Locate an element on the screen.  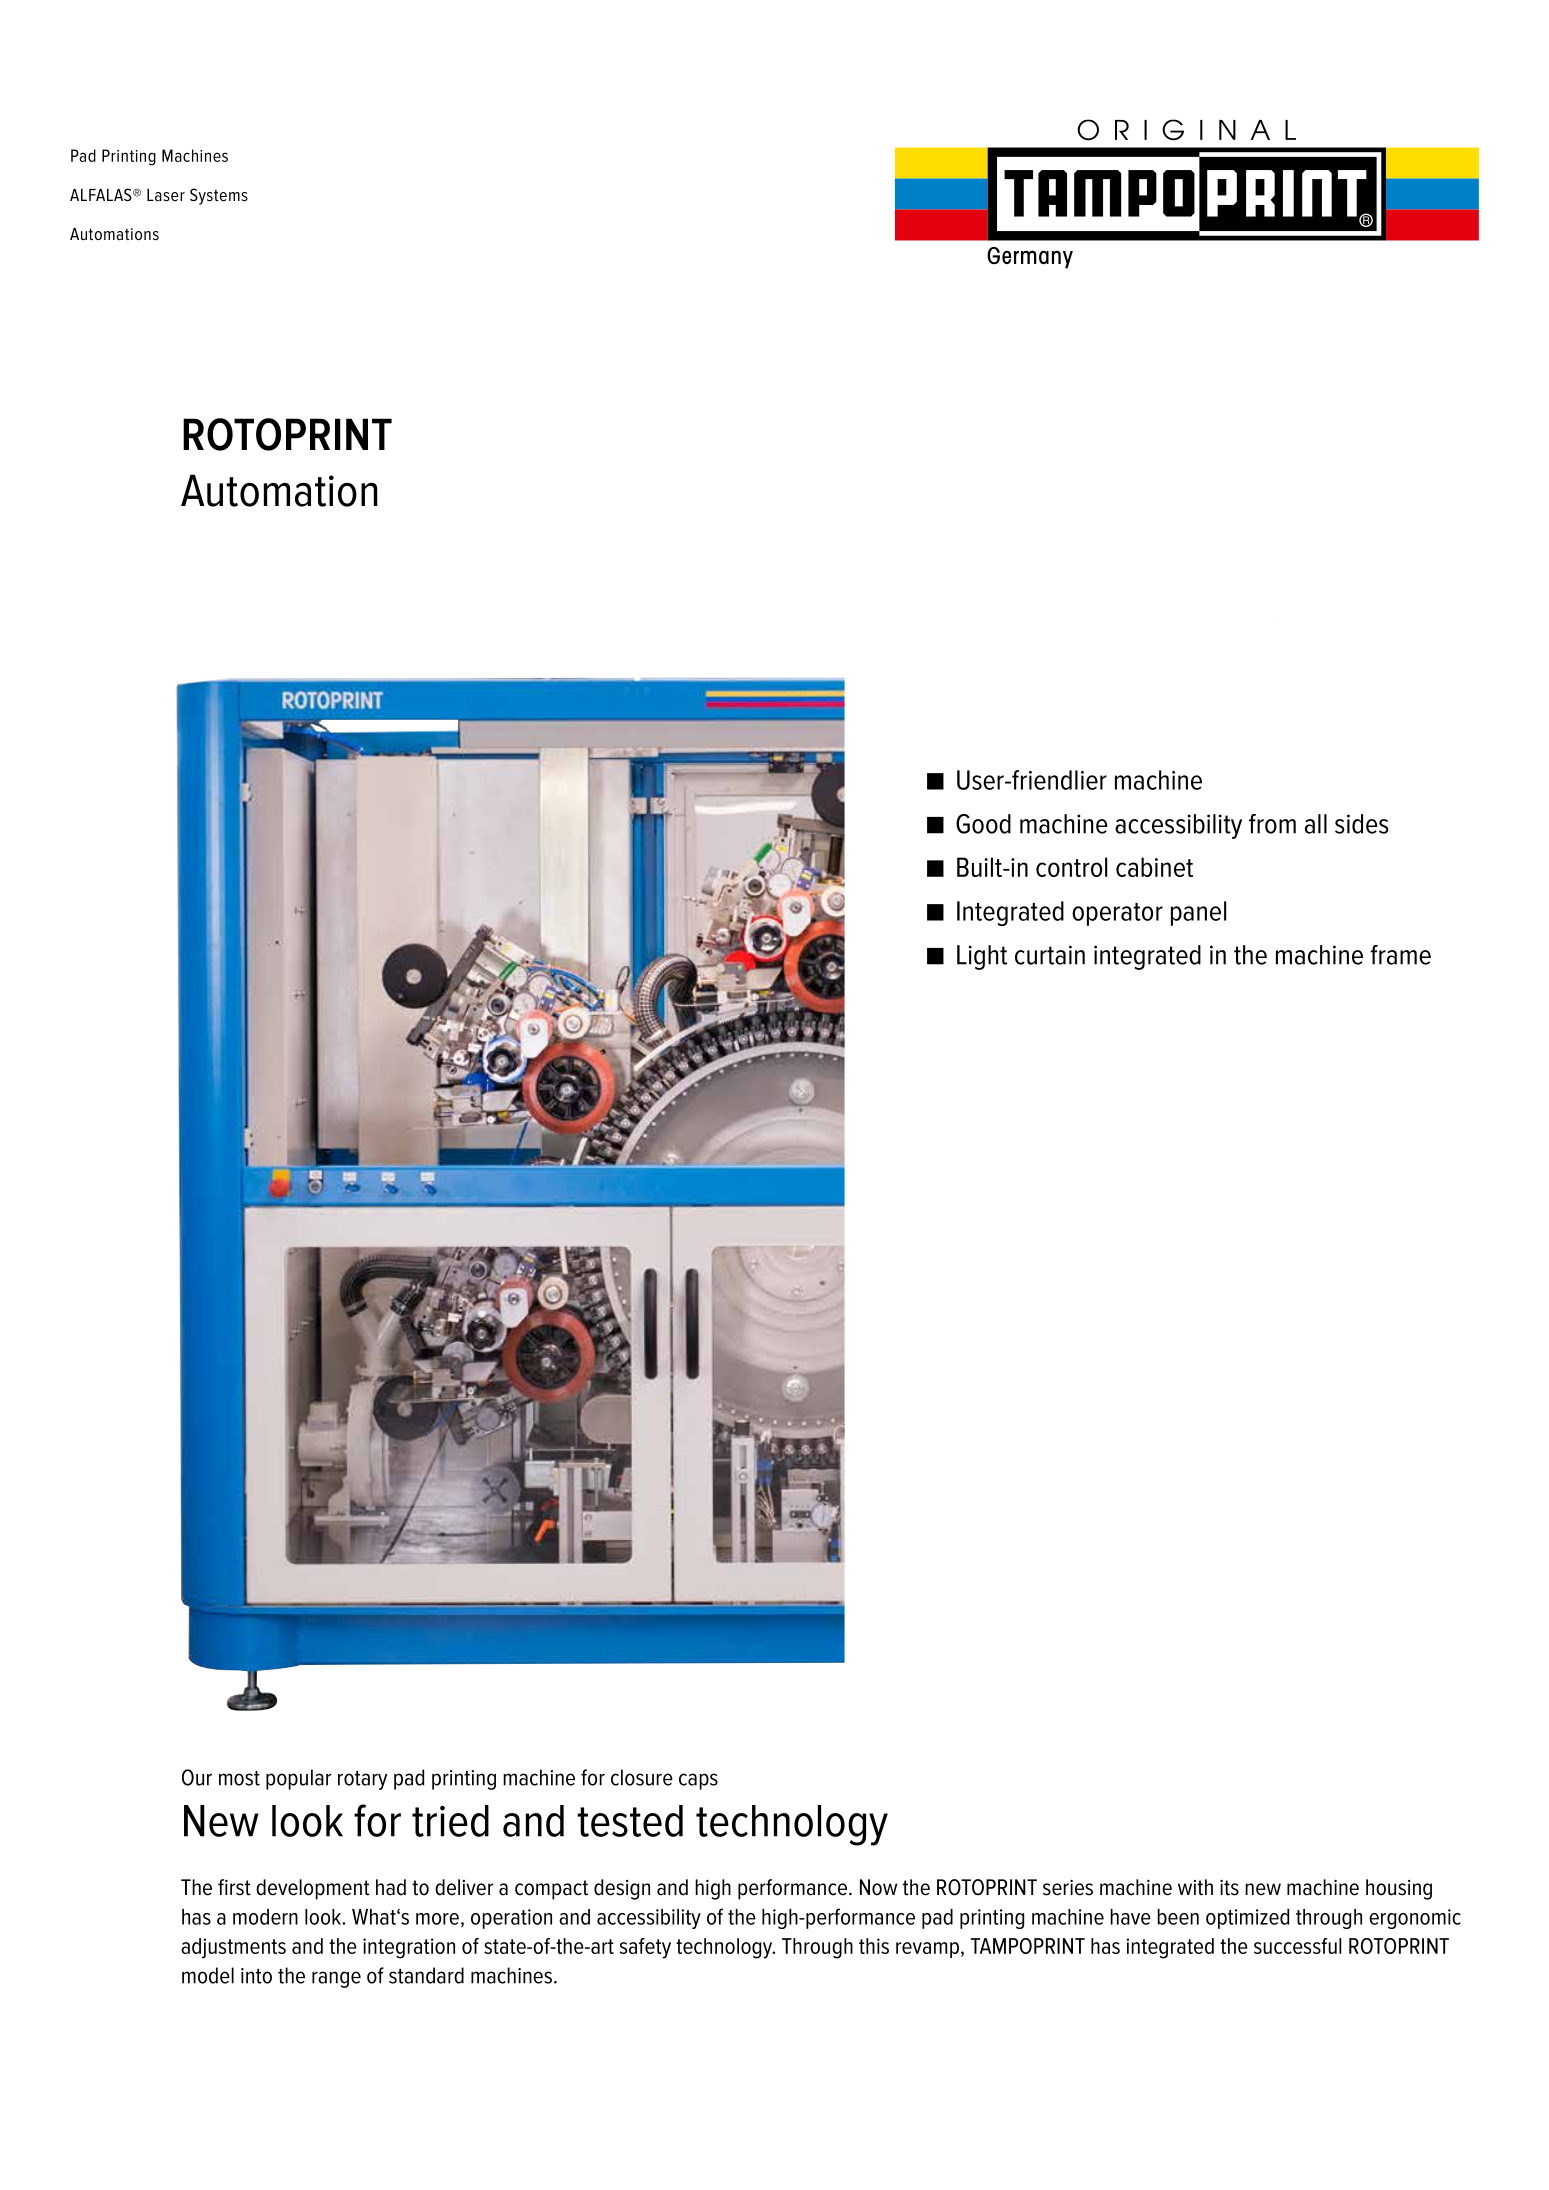
this is located at coordinates (874, 1946).
